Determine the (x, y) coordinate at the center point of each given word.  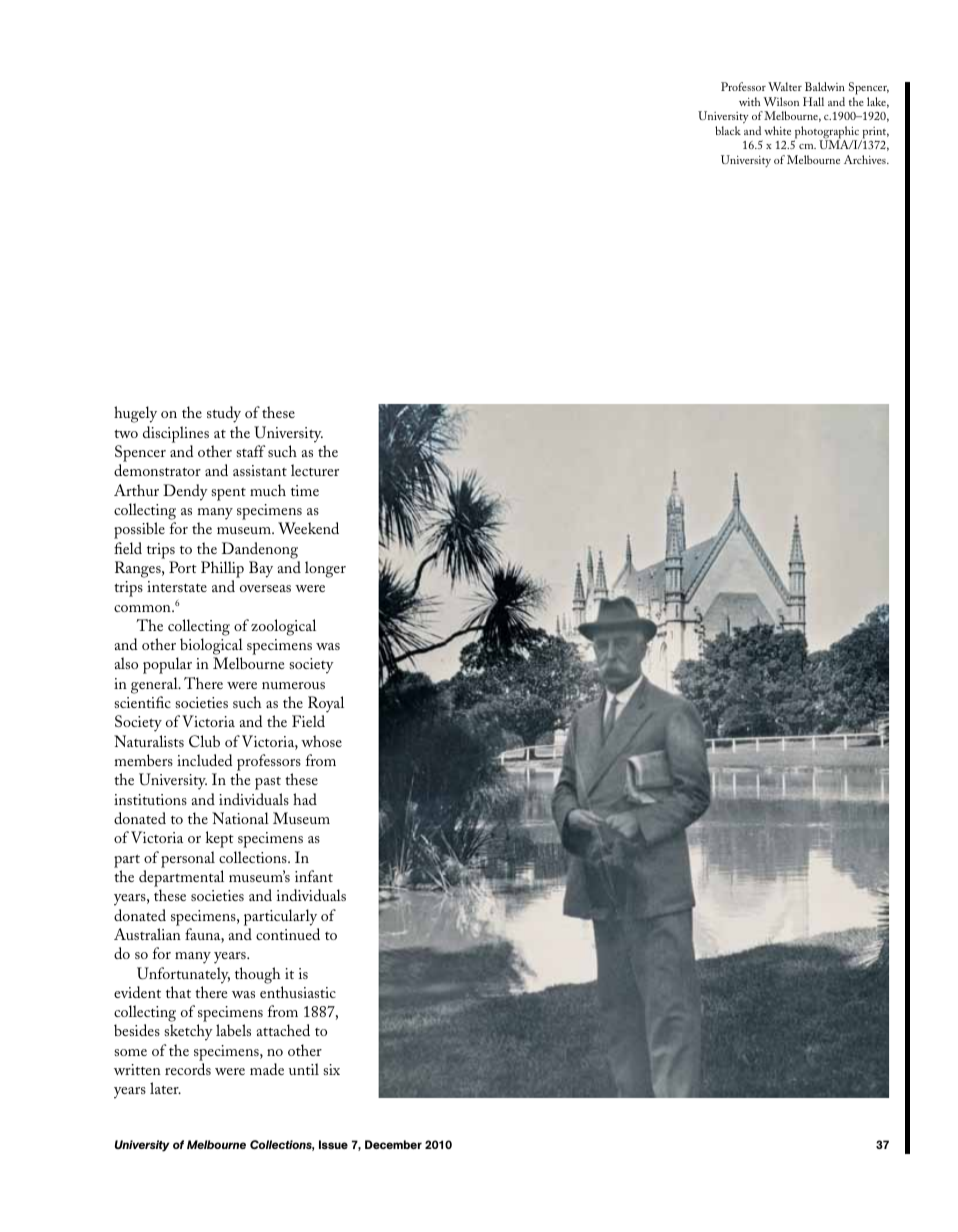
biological (211, 646)
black (728, 130)
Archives (866, 159)
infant (314, 876)
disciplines (176, 434)
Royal (326, 704)
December (393, 1144)
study (224, 414)
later (165, 1088)
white (777, 130)
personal (188, 859)
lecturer (315, 470)
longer (325, 569)
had (305, 799)
